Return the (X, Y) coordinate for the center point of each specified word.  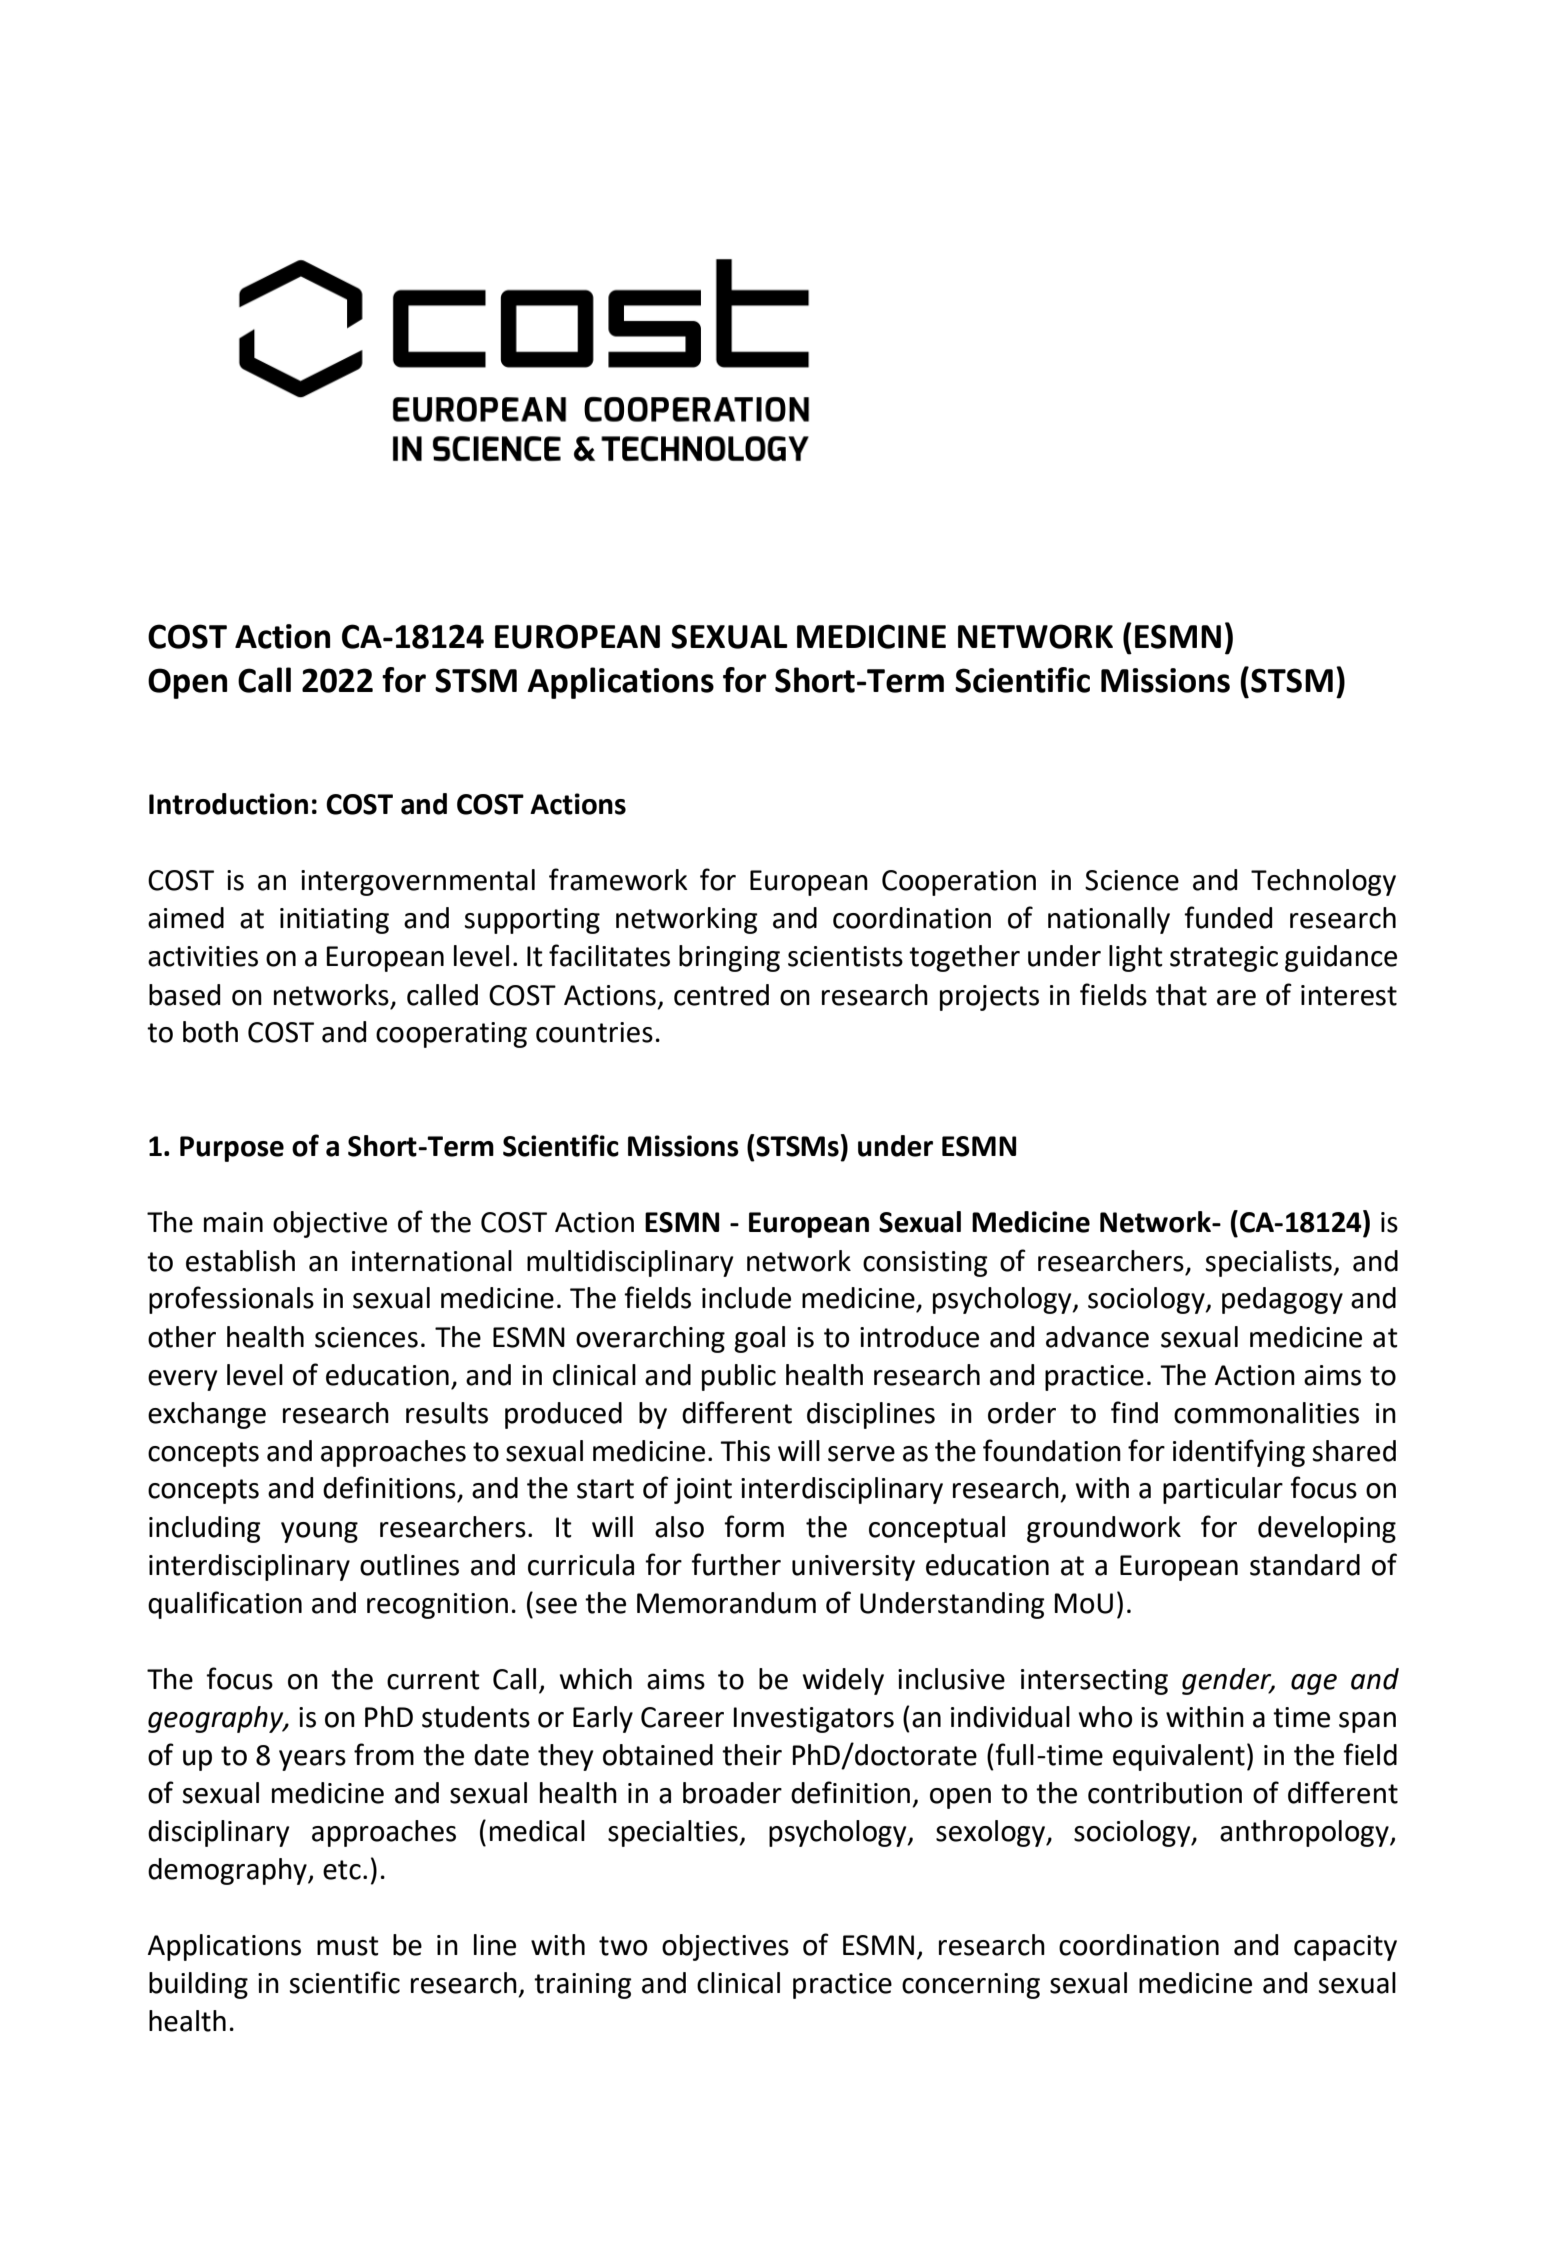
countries (594, 1032)
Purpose (232, 1149)
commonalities (1266, 1413)
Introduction (228, 804)
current (433, 1680)
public (739, 1377)
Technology (1323, 882)
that (1181, 995)
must (348, 1946)
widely (843, 1681)
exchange (207, 1415)
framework (618, 879)
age (1314, 1684)
